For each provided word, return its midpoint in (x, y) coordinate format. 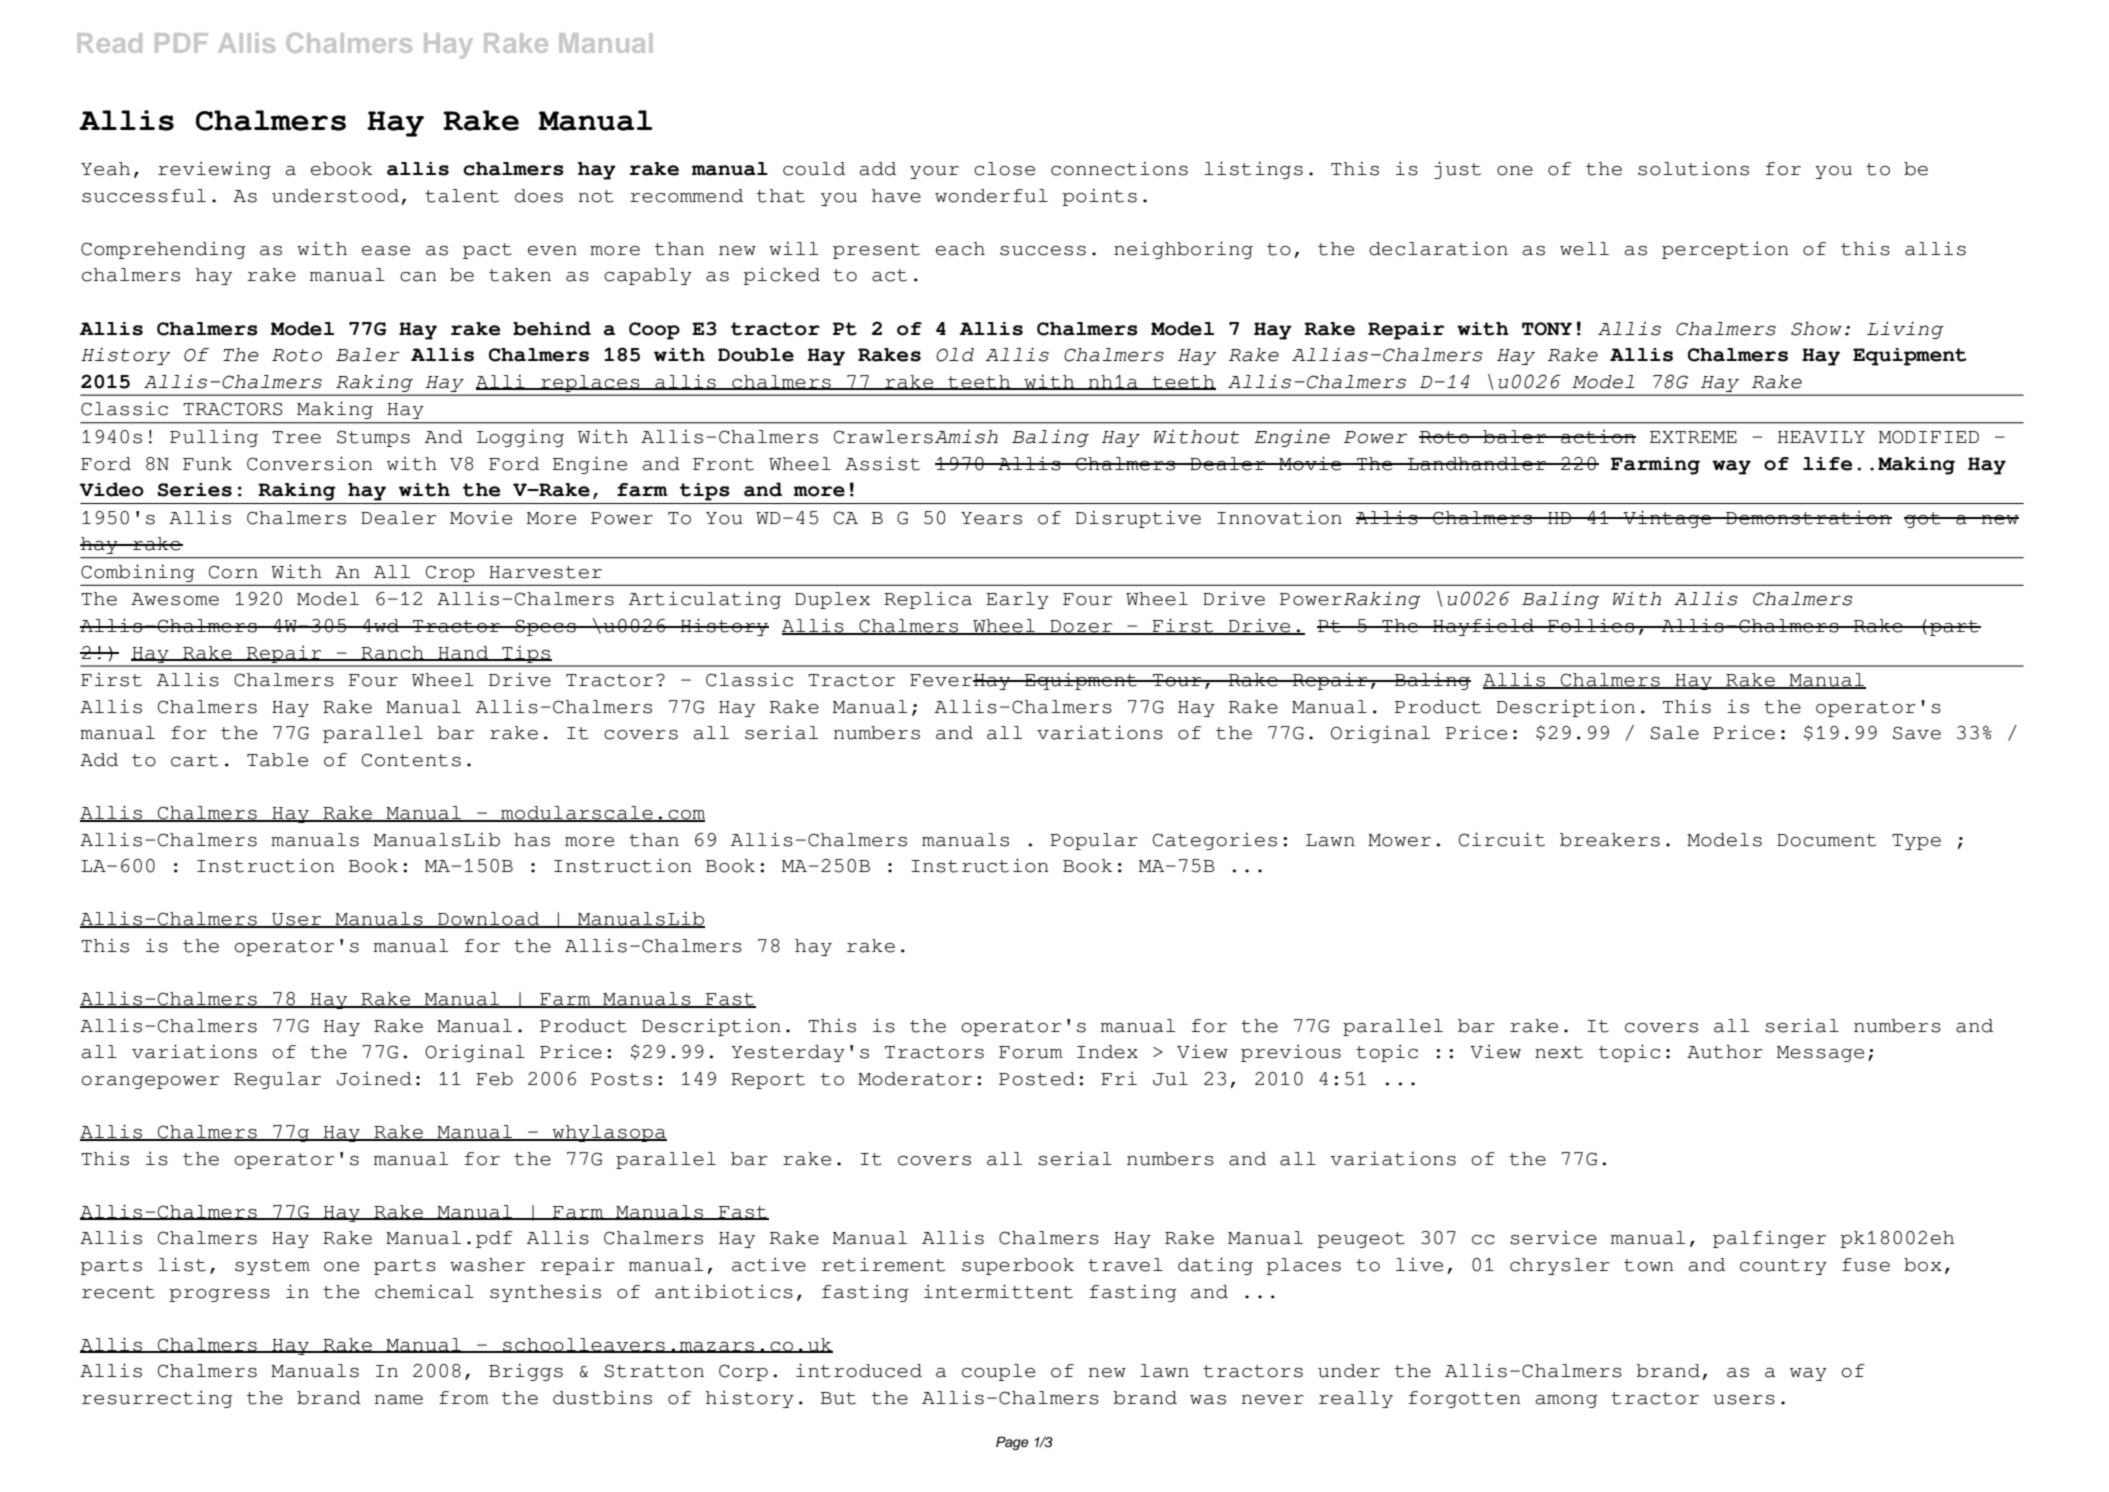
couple (998, 1372)
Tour (1177, 680)
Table (277, 760)
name (398, 1400)
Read (110, 43)
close (1004, 169)
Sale (1675, 733)
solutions (1693, 168)
